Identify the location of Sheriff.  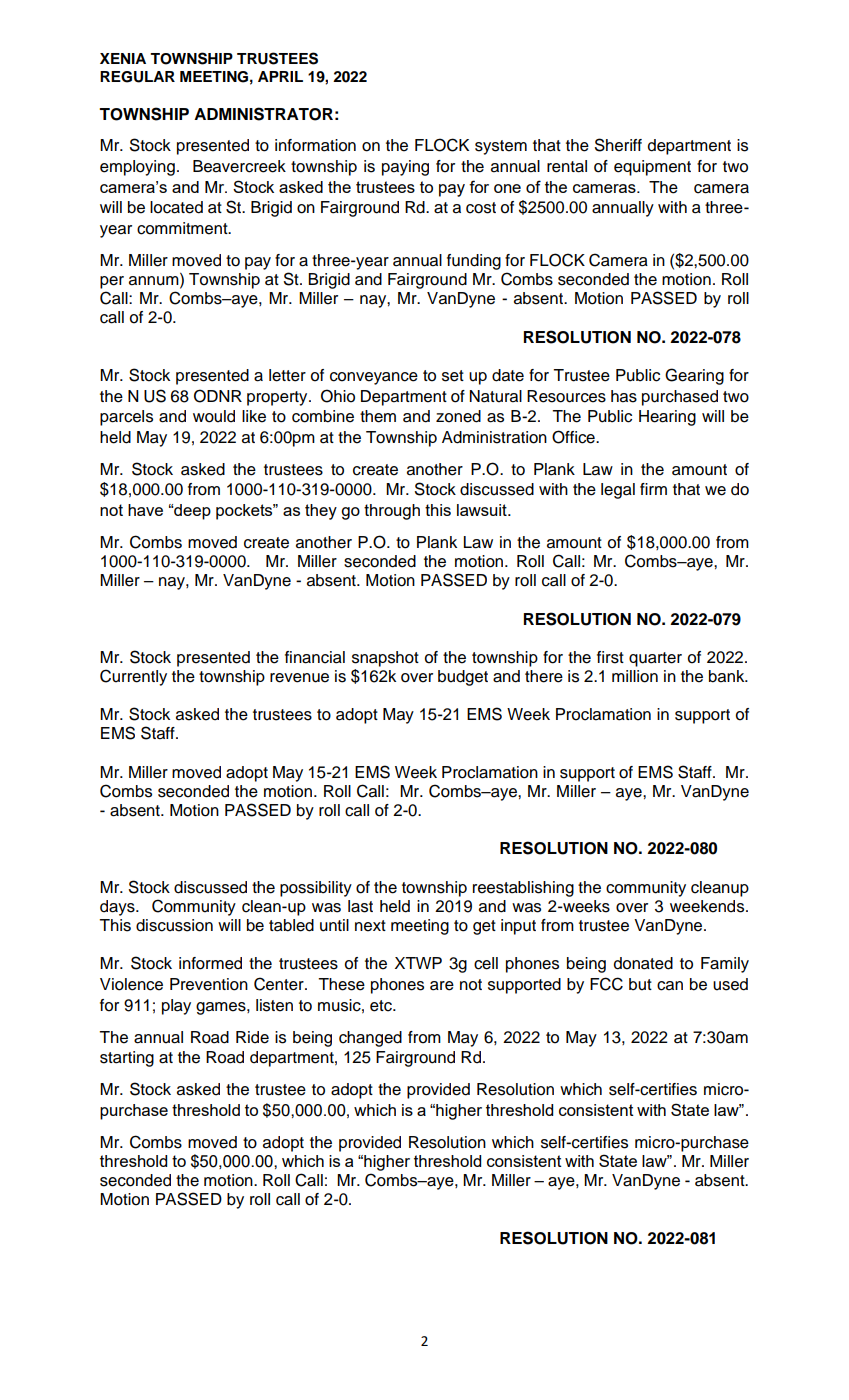
(618, 145).
